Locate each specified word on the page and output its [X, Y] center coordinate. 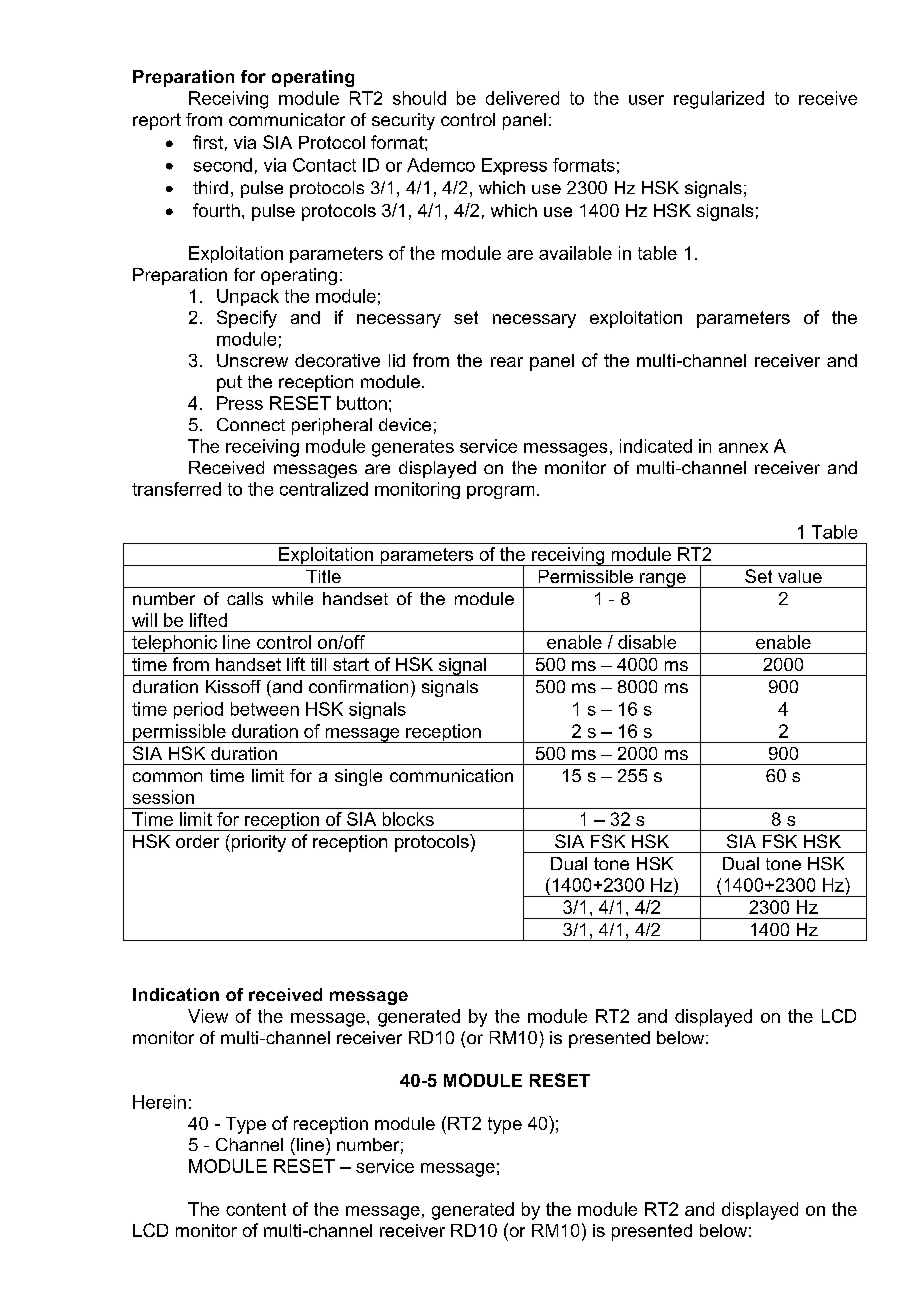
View [208, 1016]
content [256, 1209]
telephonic [174, 644]
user [646, 100]
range [663, 580]
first [208, 142]
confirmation [358, 686]
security [403, 121]
